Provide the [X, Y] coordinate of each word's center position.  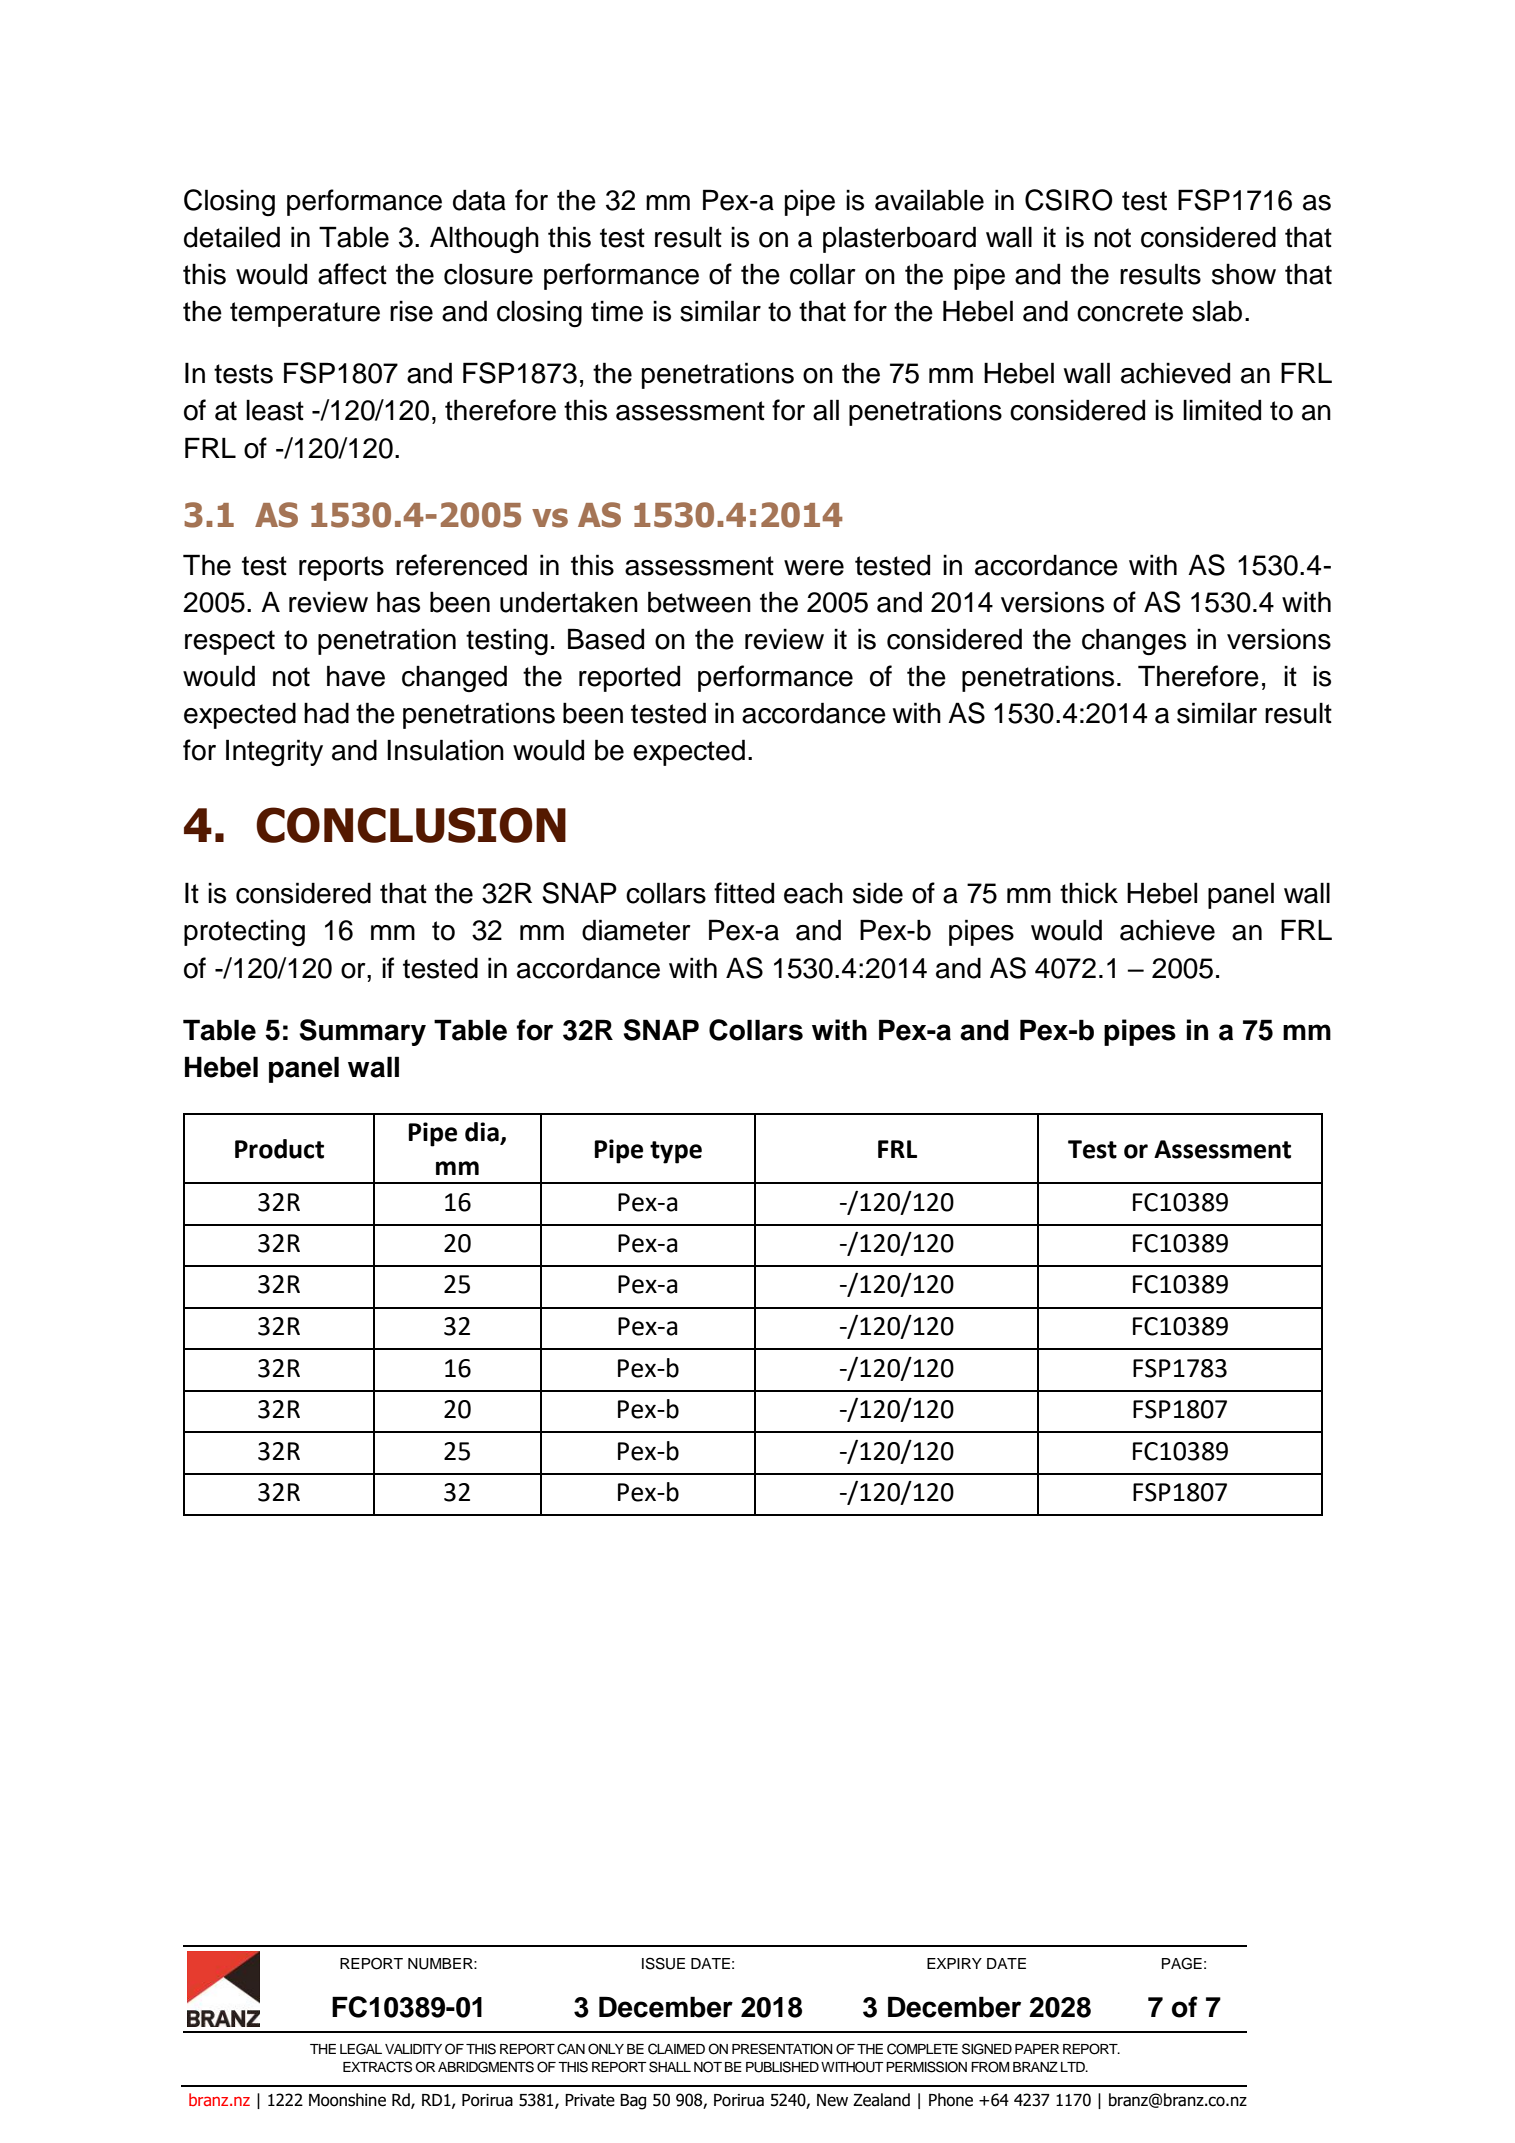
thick [1089, 893]
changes [1134, 642]
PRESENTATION [782, 2049]
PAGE [1182, 1963]
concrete [1130, 312]
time [617, 311]
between [699, 602]
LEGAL [361, 2049]
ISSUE [663, 1963]
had [326, 713]
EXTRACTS [377, 2067]
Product [279, 1149]
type [676, 1152]
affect [352, 274]
